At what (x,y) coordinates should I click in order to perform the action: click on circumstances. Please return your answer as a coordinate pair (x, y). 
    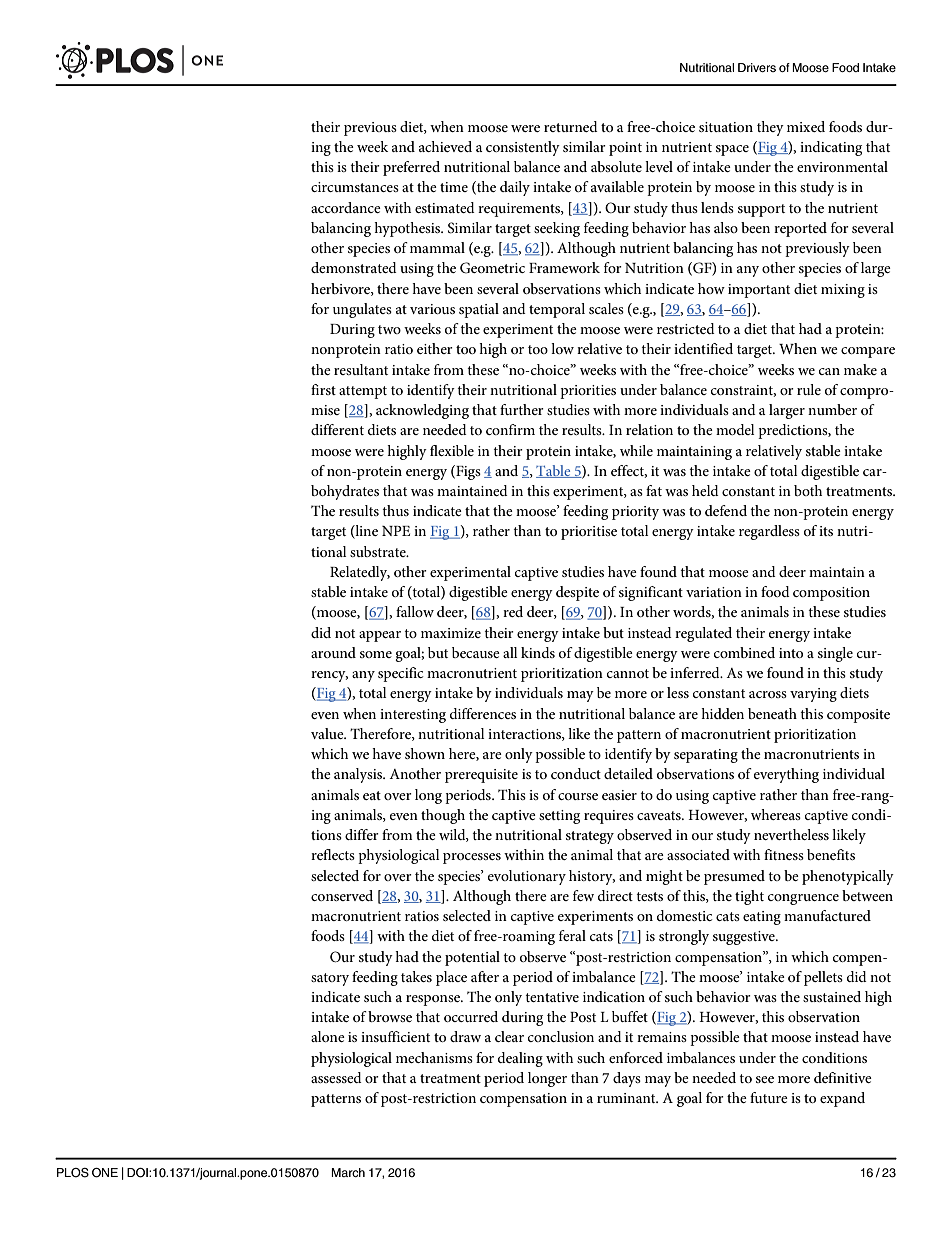
    Looking at the image, I should click on (355, 187).
